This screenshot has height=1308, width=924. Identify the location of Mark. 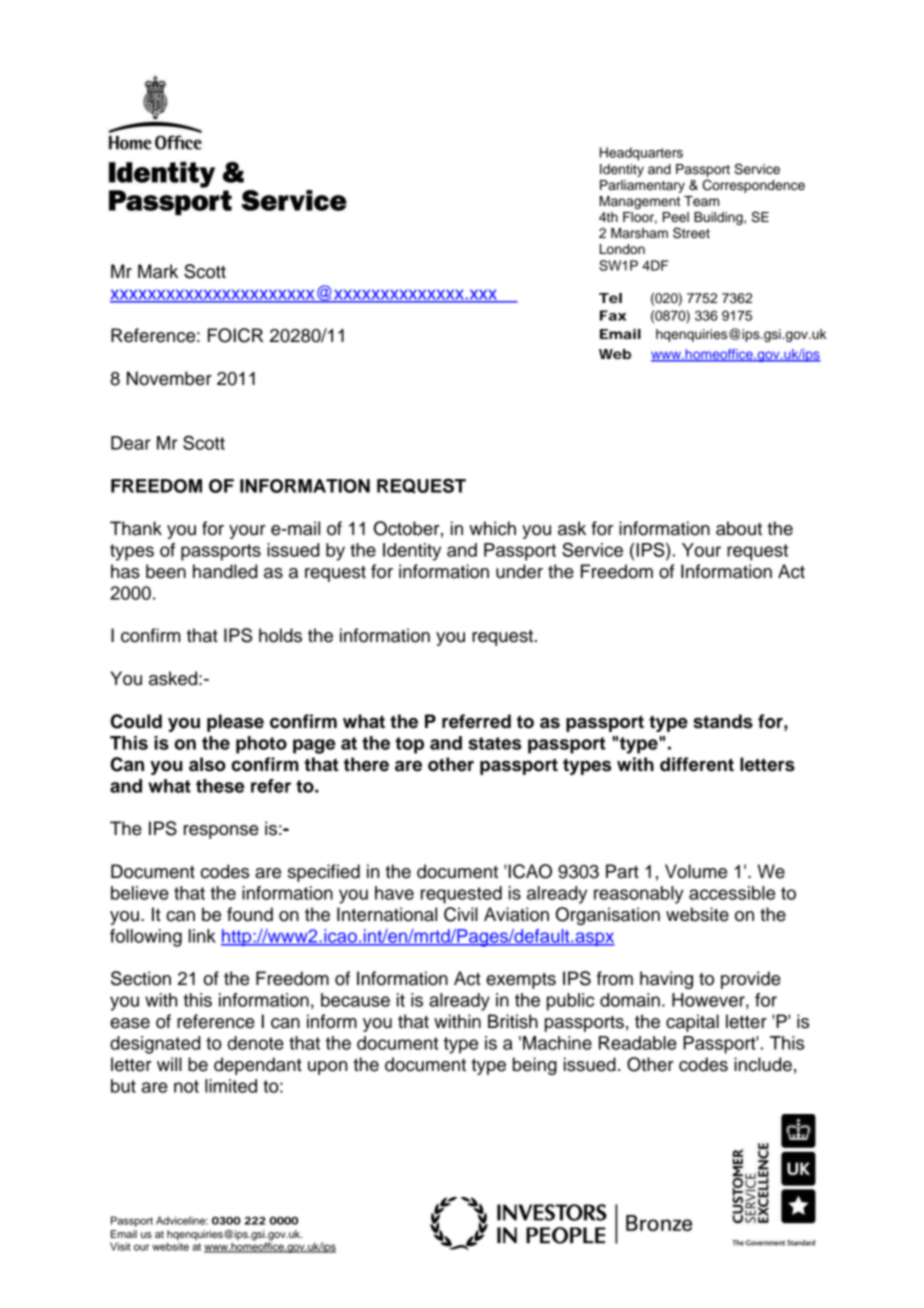
(158, 271).
